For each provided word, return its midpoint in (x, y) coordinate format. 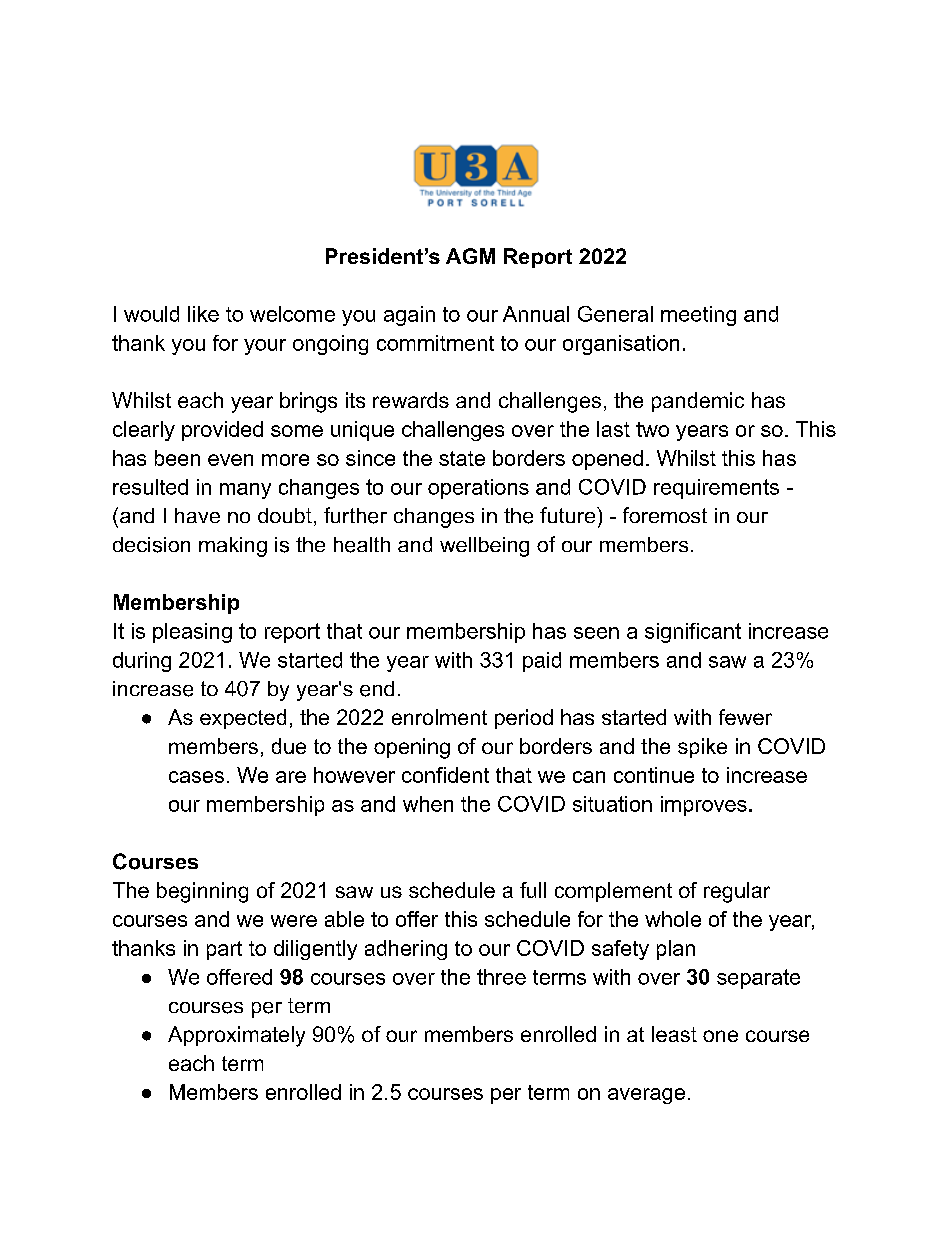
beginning (202, 892)
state (462, 458)
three (501, 977)
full (533, 890)
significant (693, 633)
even (230, 460)
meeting (698, 316)
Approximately (236, 1036)
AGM (470, 256)
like (203, 314)
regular (737, 892)
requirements (716, 489)
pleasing (192, 633)
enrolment (439, 717)
